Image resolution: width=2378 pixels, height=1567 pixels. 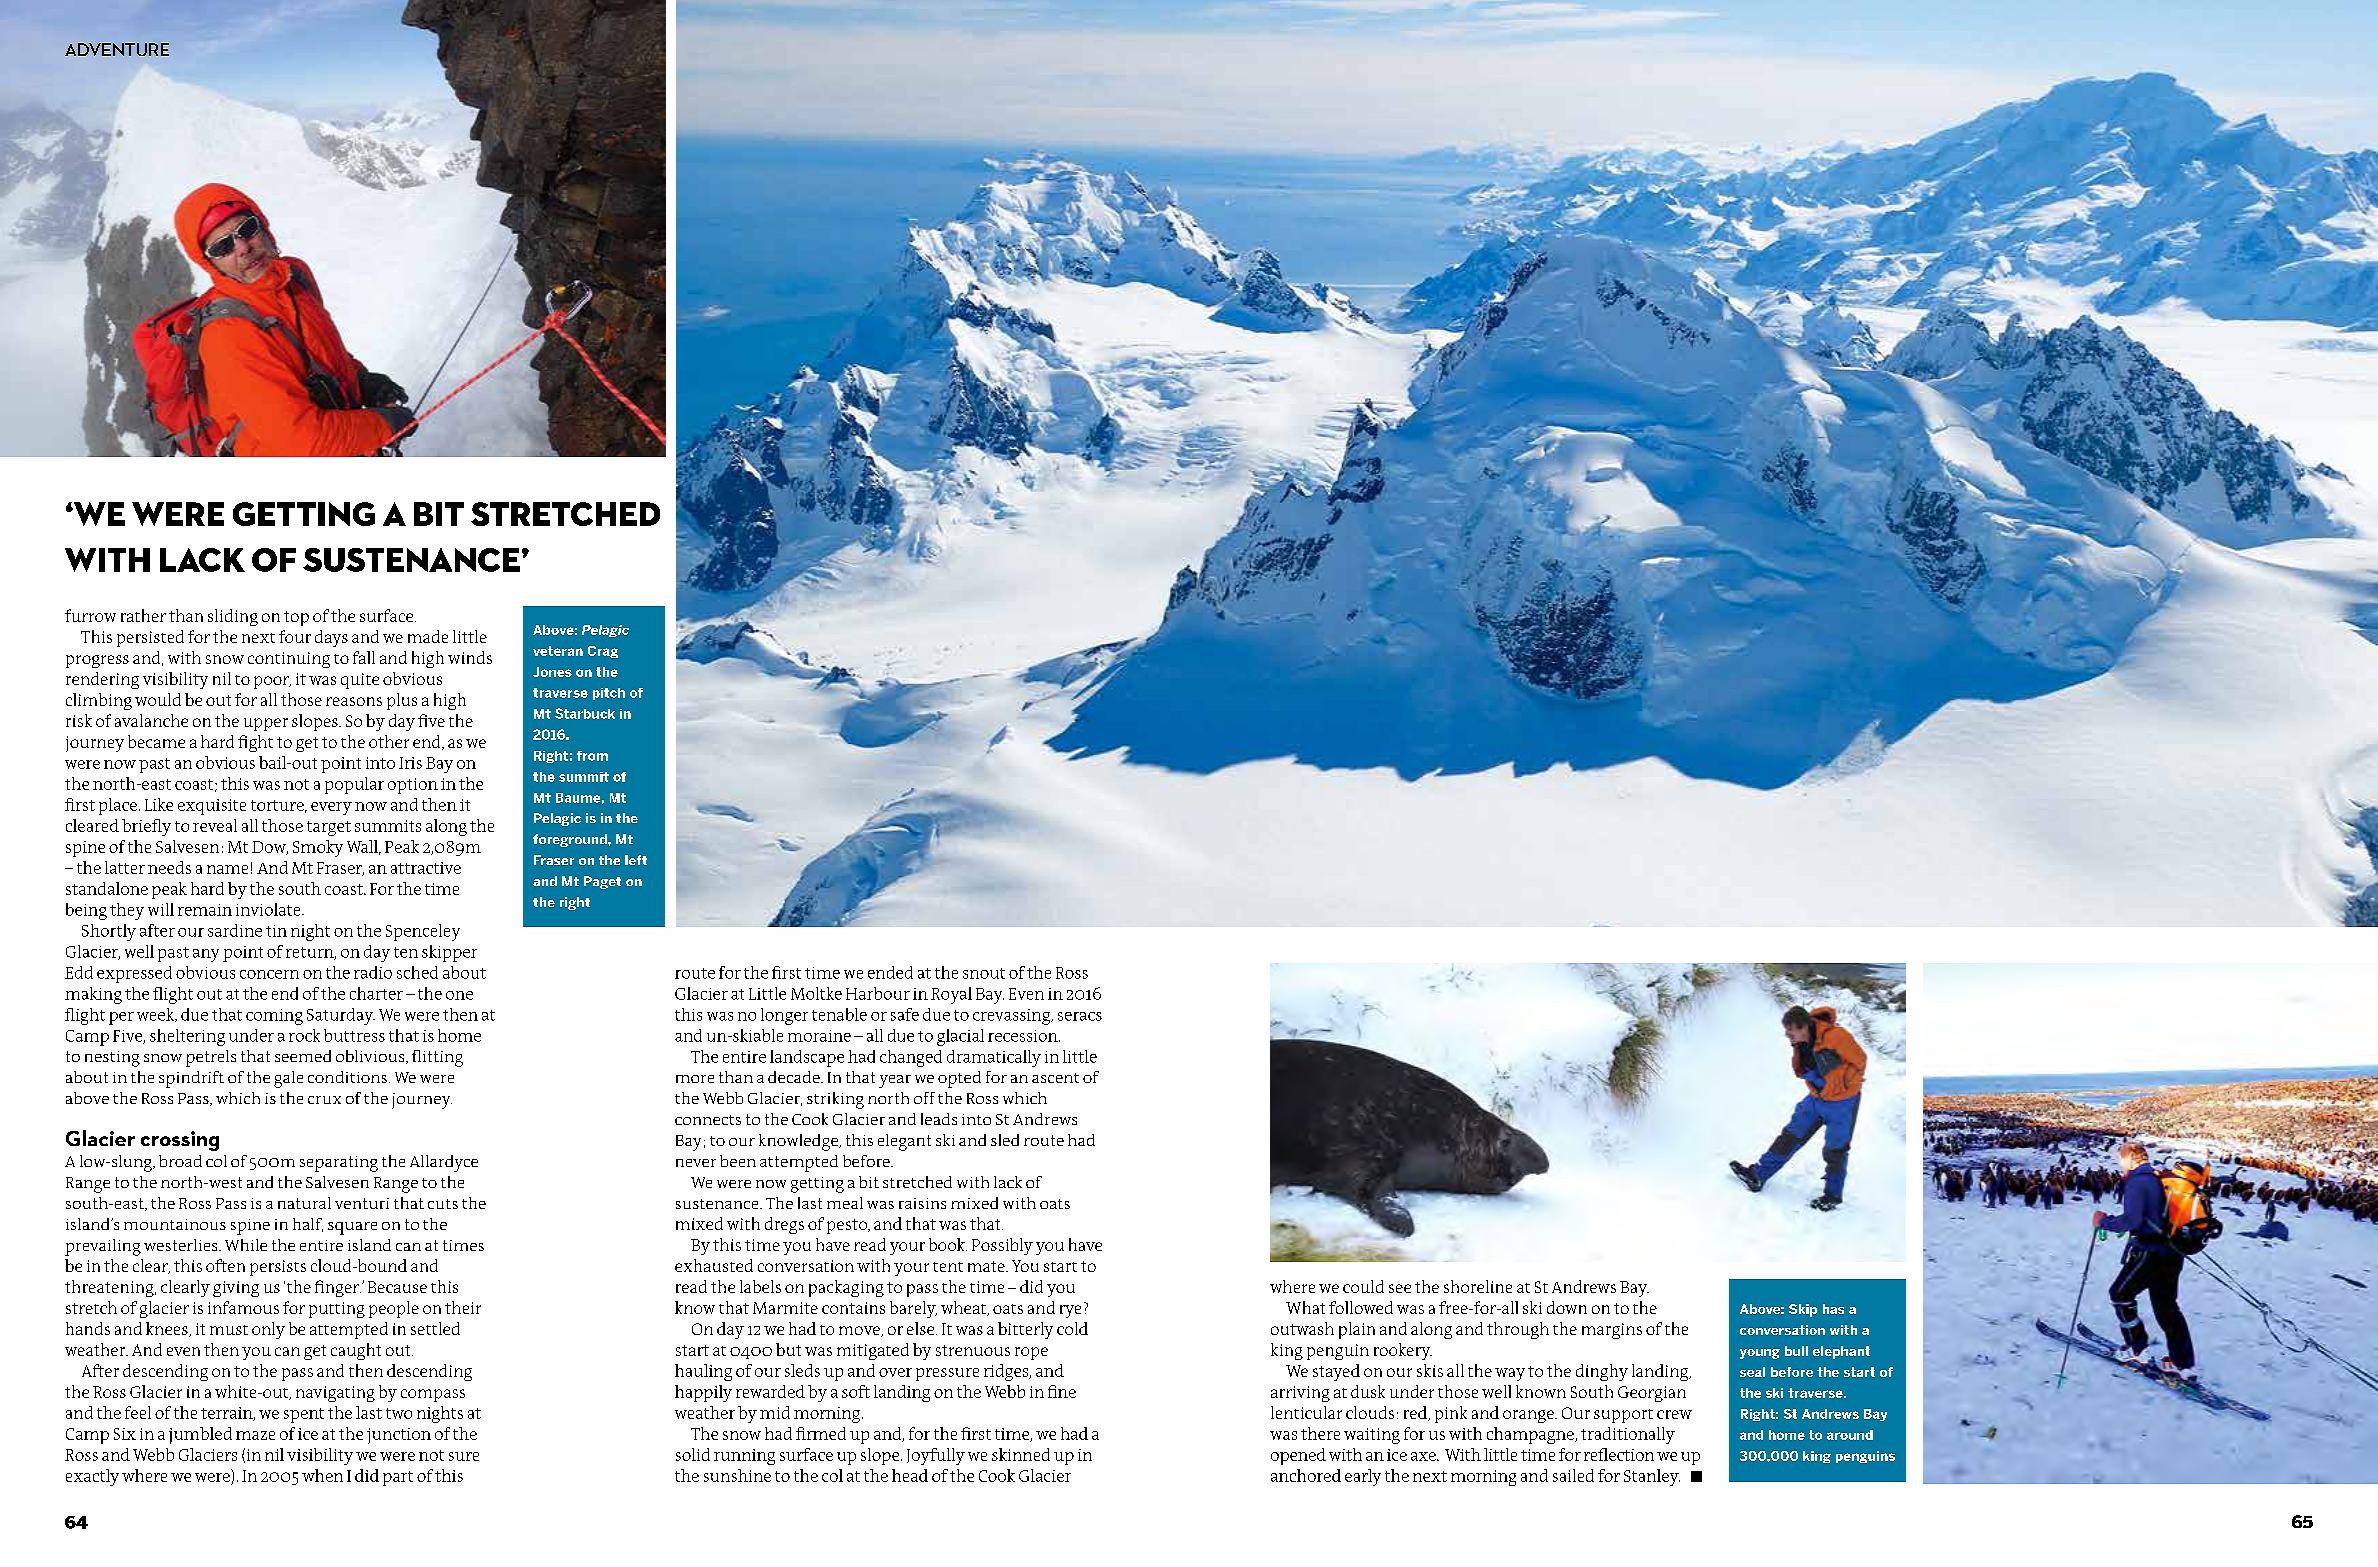 What do you see at coordinates (117, 49) in the page?
I see `adventure` at bounding box center [117, 49].
